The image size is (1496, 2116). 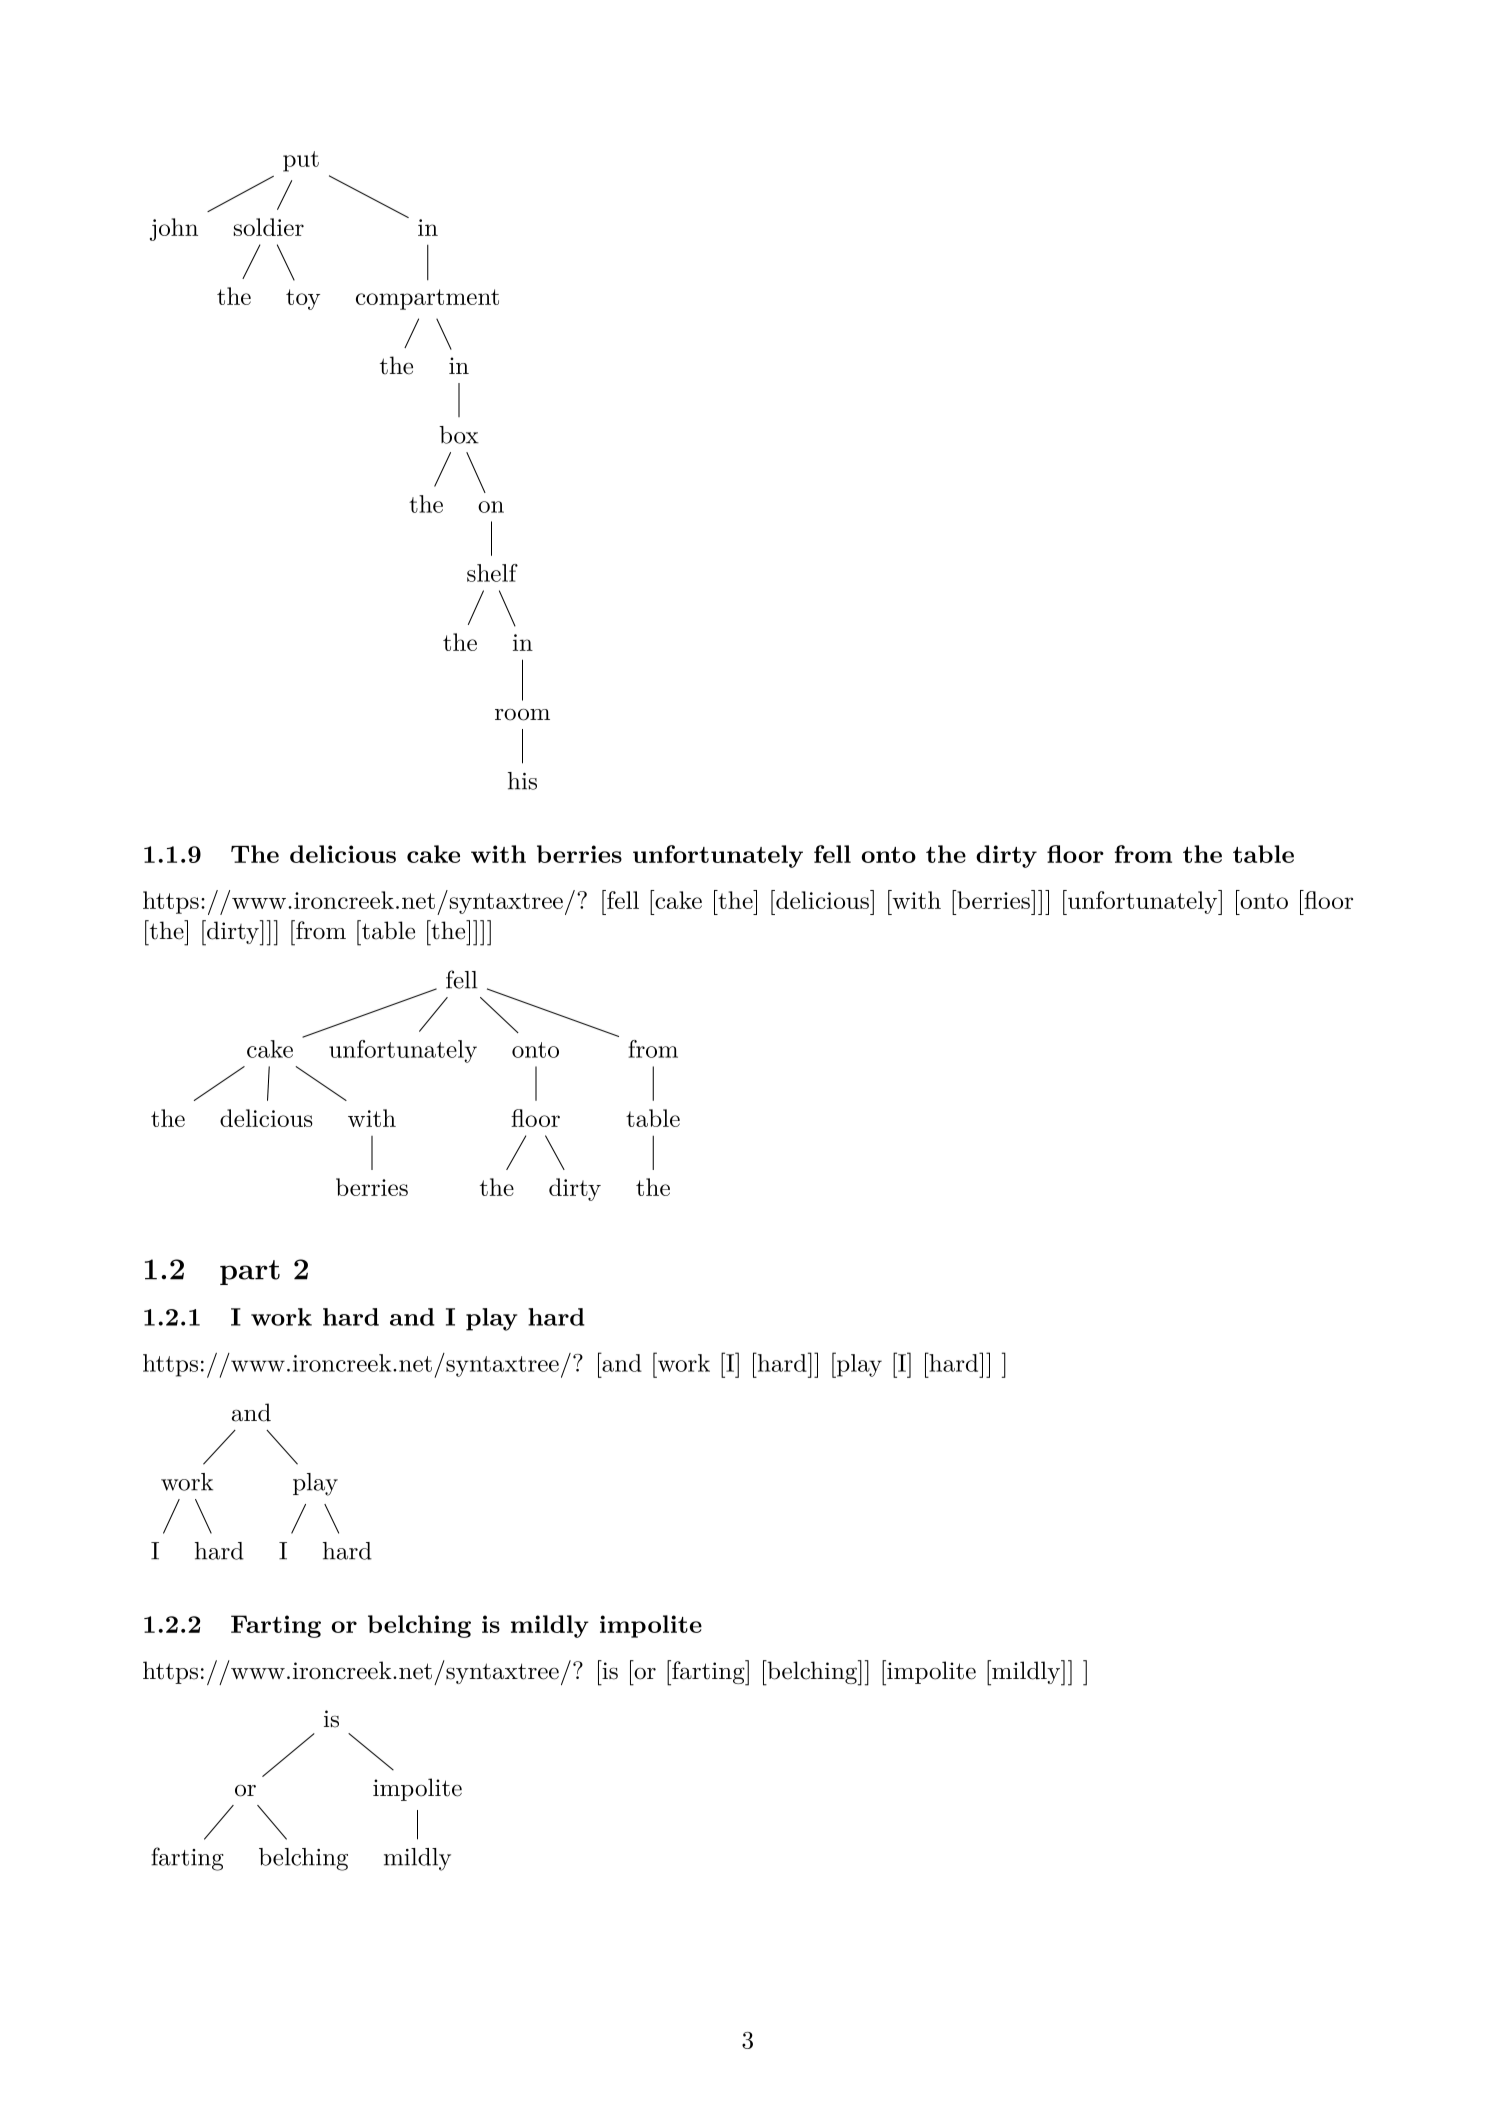 I want to click on shelf, so click(x=492, y=573).
